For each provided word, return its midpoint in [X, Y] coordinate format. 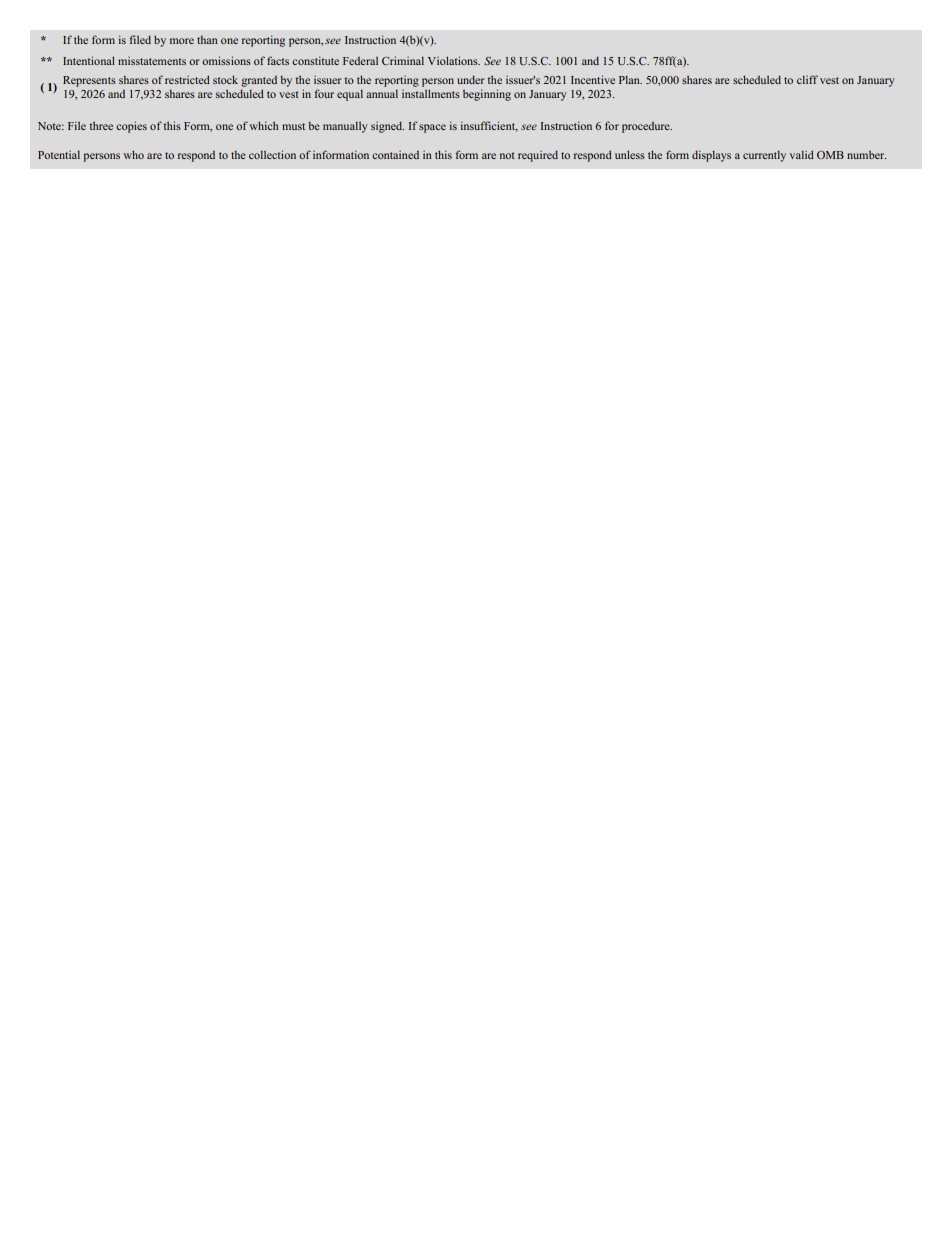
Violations [454, 60]
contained [395, 155]
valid [802, 154]
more [182, 41]
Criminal [403, 60]
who [133, 154]
